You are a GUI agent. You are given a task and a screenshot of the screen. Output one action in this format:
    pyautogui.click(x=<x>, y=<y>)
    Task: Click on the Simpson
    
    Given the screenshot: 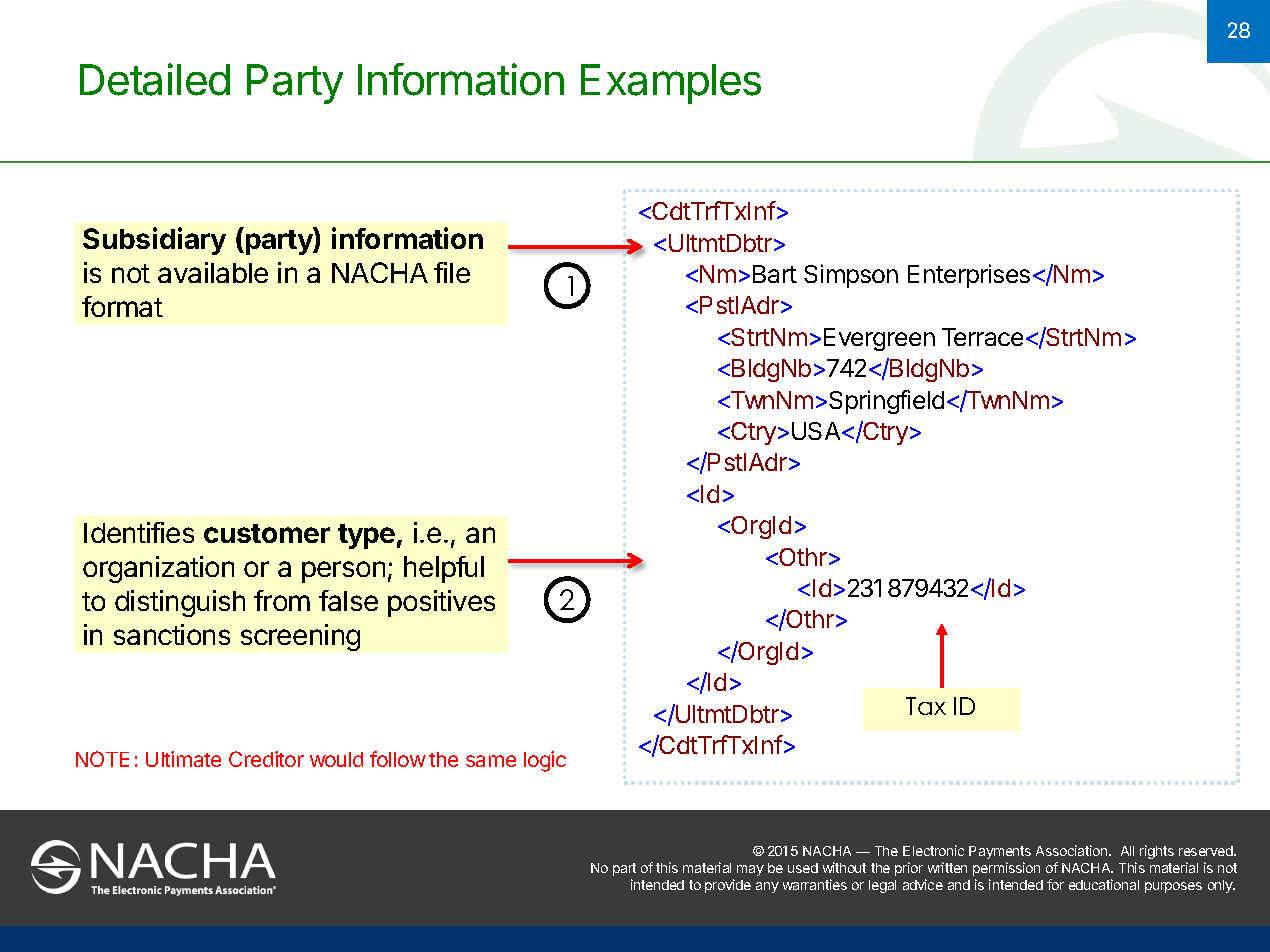 What is the action you would take?
    pyautogui.click(x=851, y=276)
